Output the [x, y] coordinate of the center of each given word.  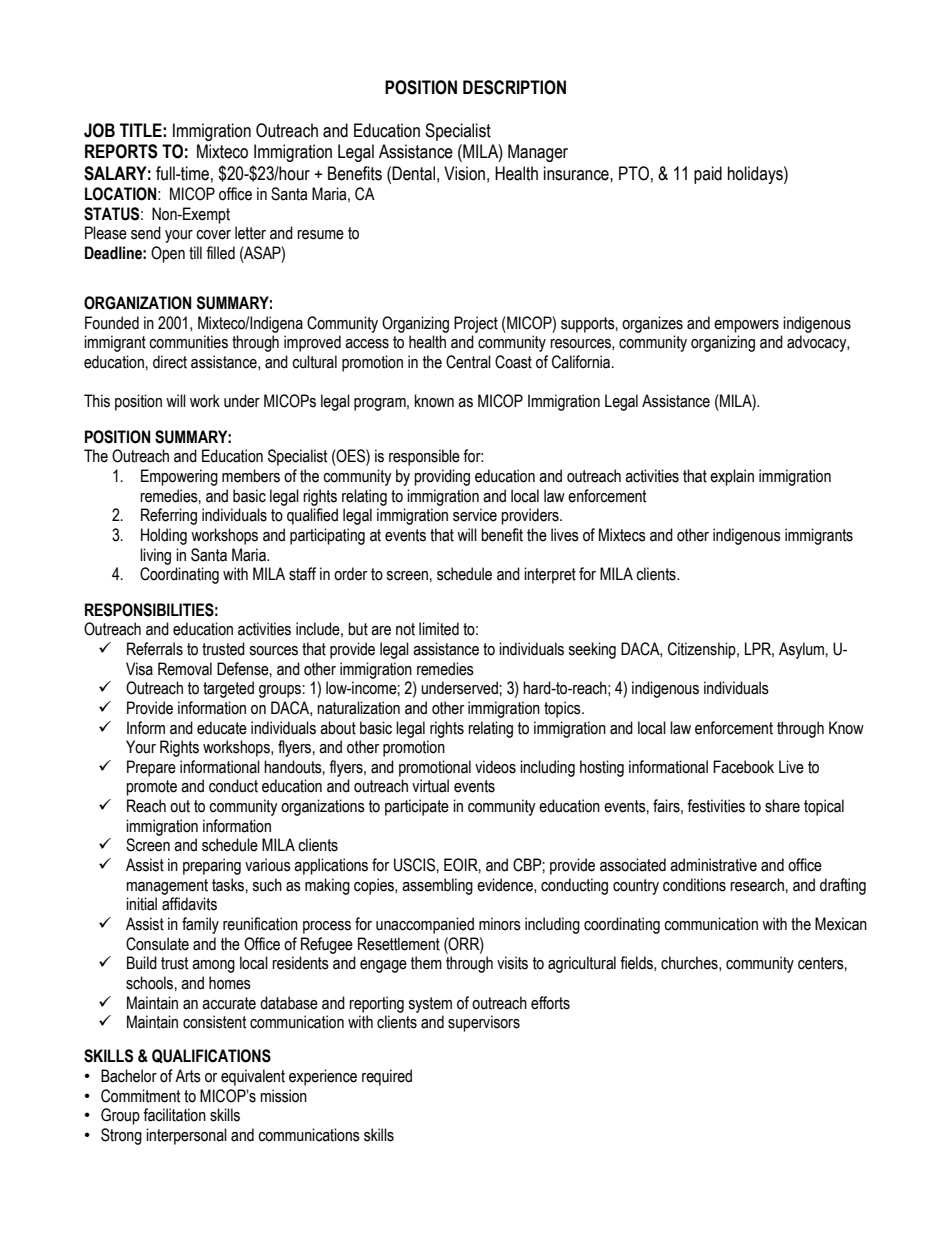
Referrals [155, 649]
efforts [550, 1003]
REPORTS [121, 151]
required [387, 1077]
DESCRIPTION [514, 87]
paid [708, 175]
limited [439, 629]
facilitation [174, 1115]
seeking [592, 650]
